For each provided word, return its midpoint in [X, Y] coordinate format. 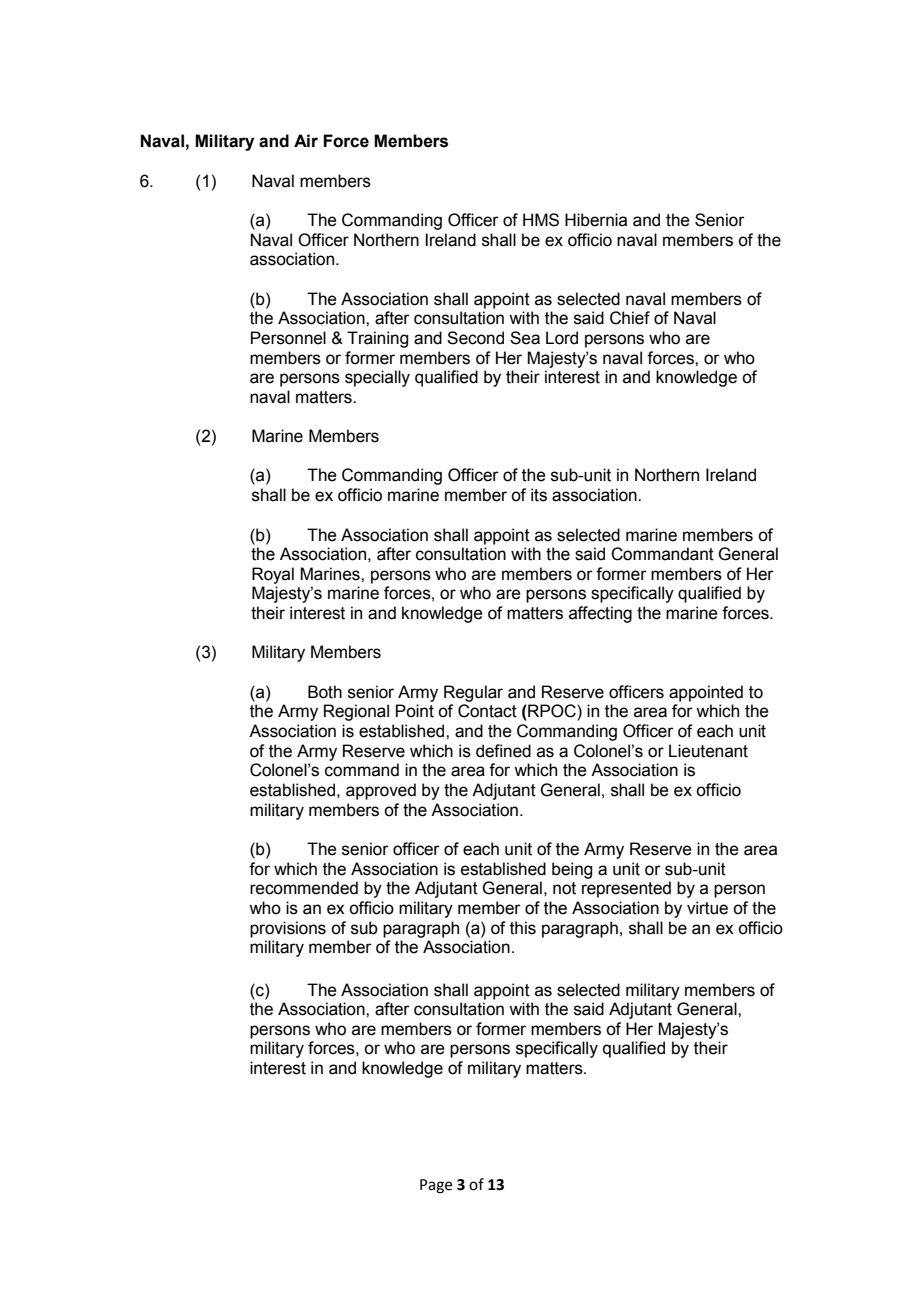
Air [306, 140]
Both [325, 692]
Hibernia [596, 220]
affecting [600, 614]
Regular [473, 693]
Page [436, 1186]
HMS [541, 220]
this [523, 928]
